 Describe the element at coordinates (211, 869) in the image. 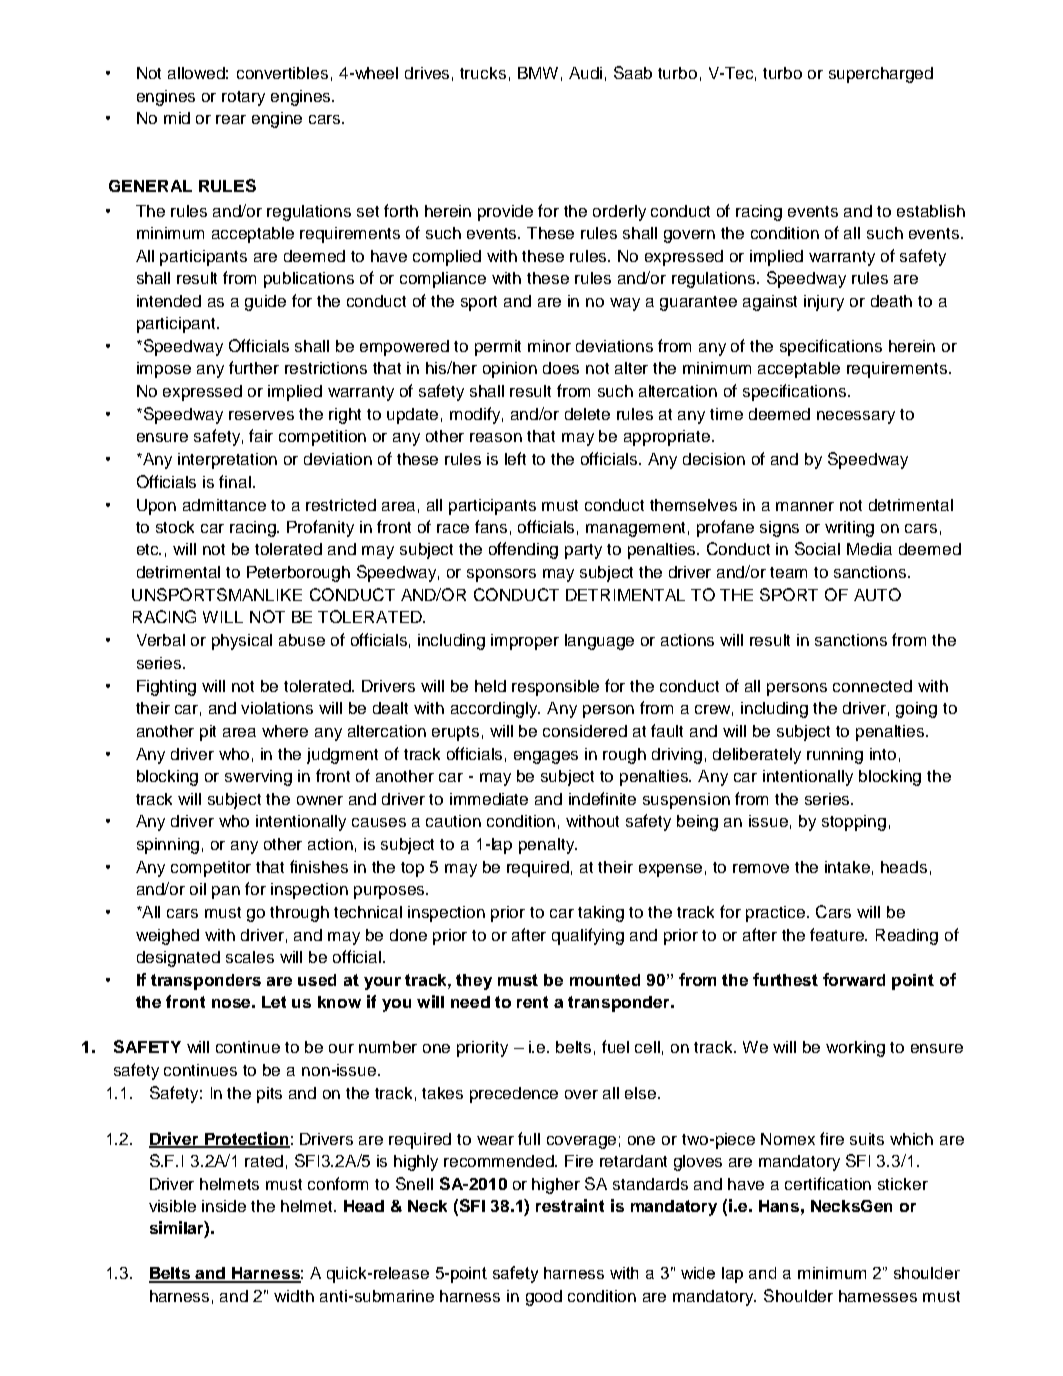

I see `competitor` at that location.
